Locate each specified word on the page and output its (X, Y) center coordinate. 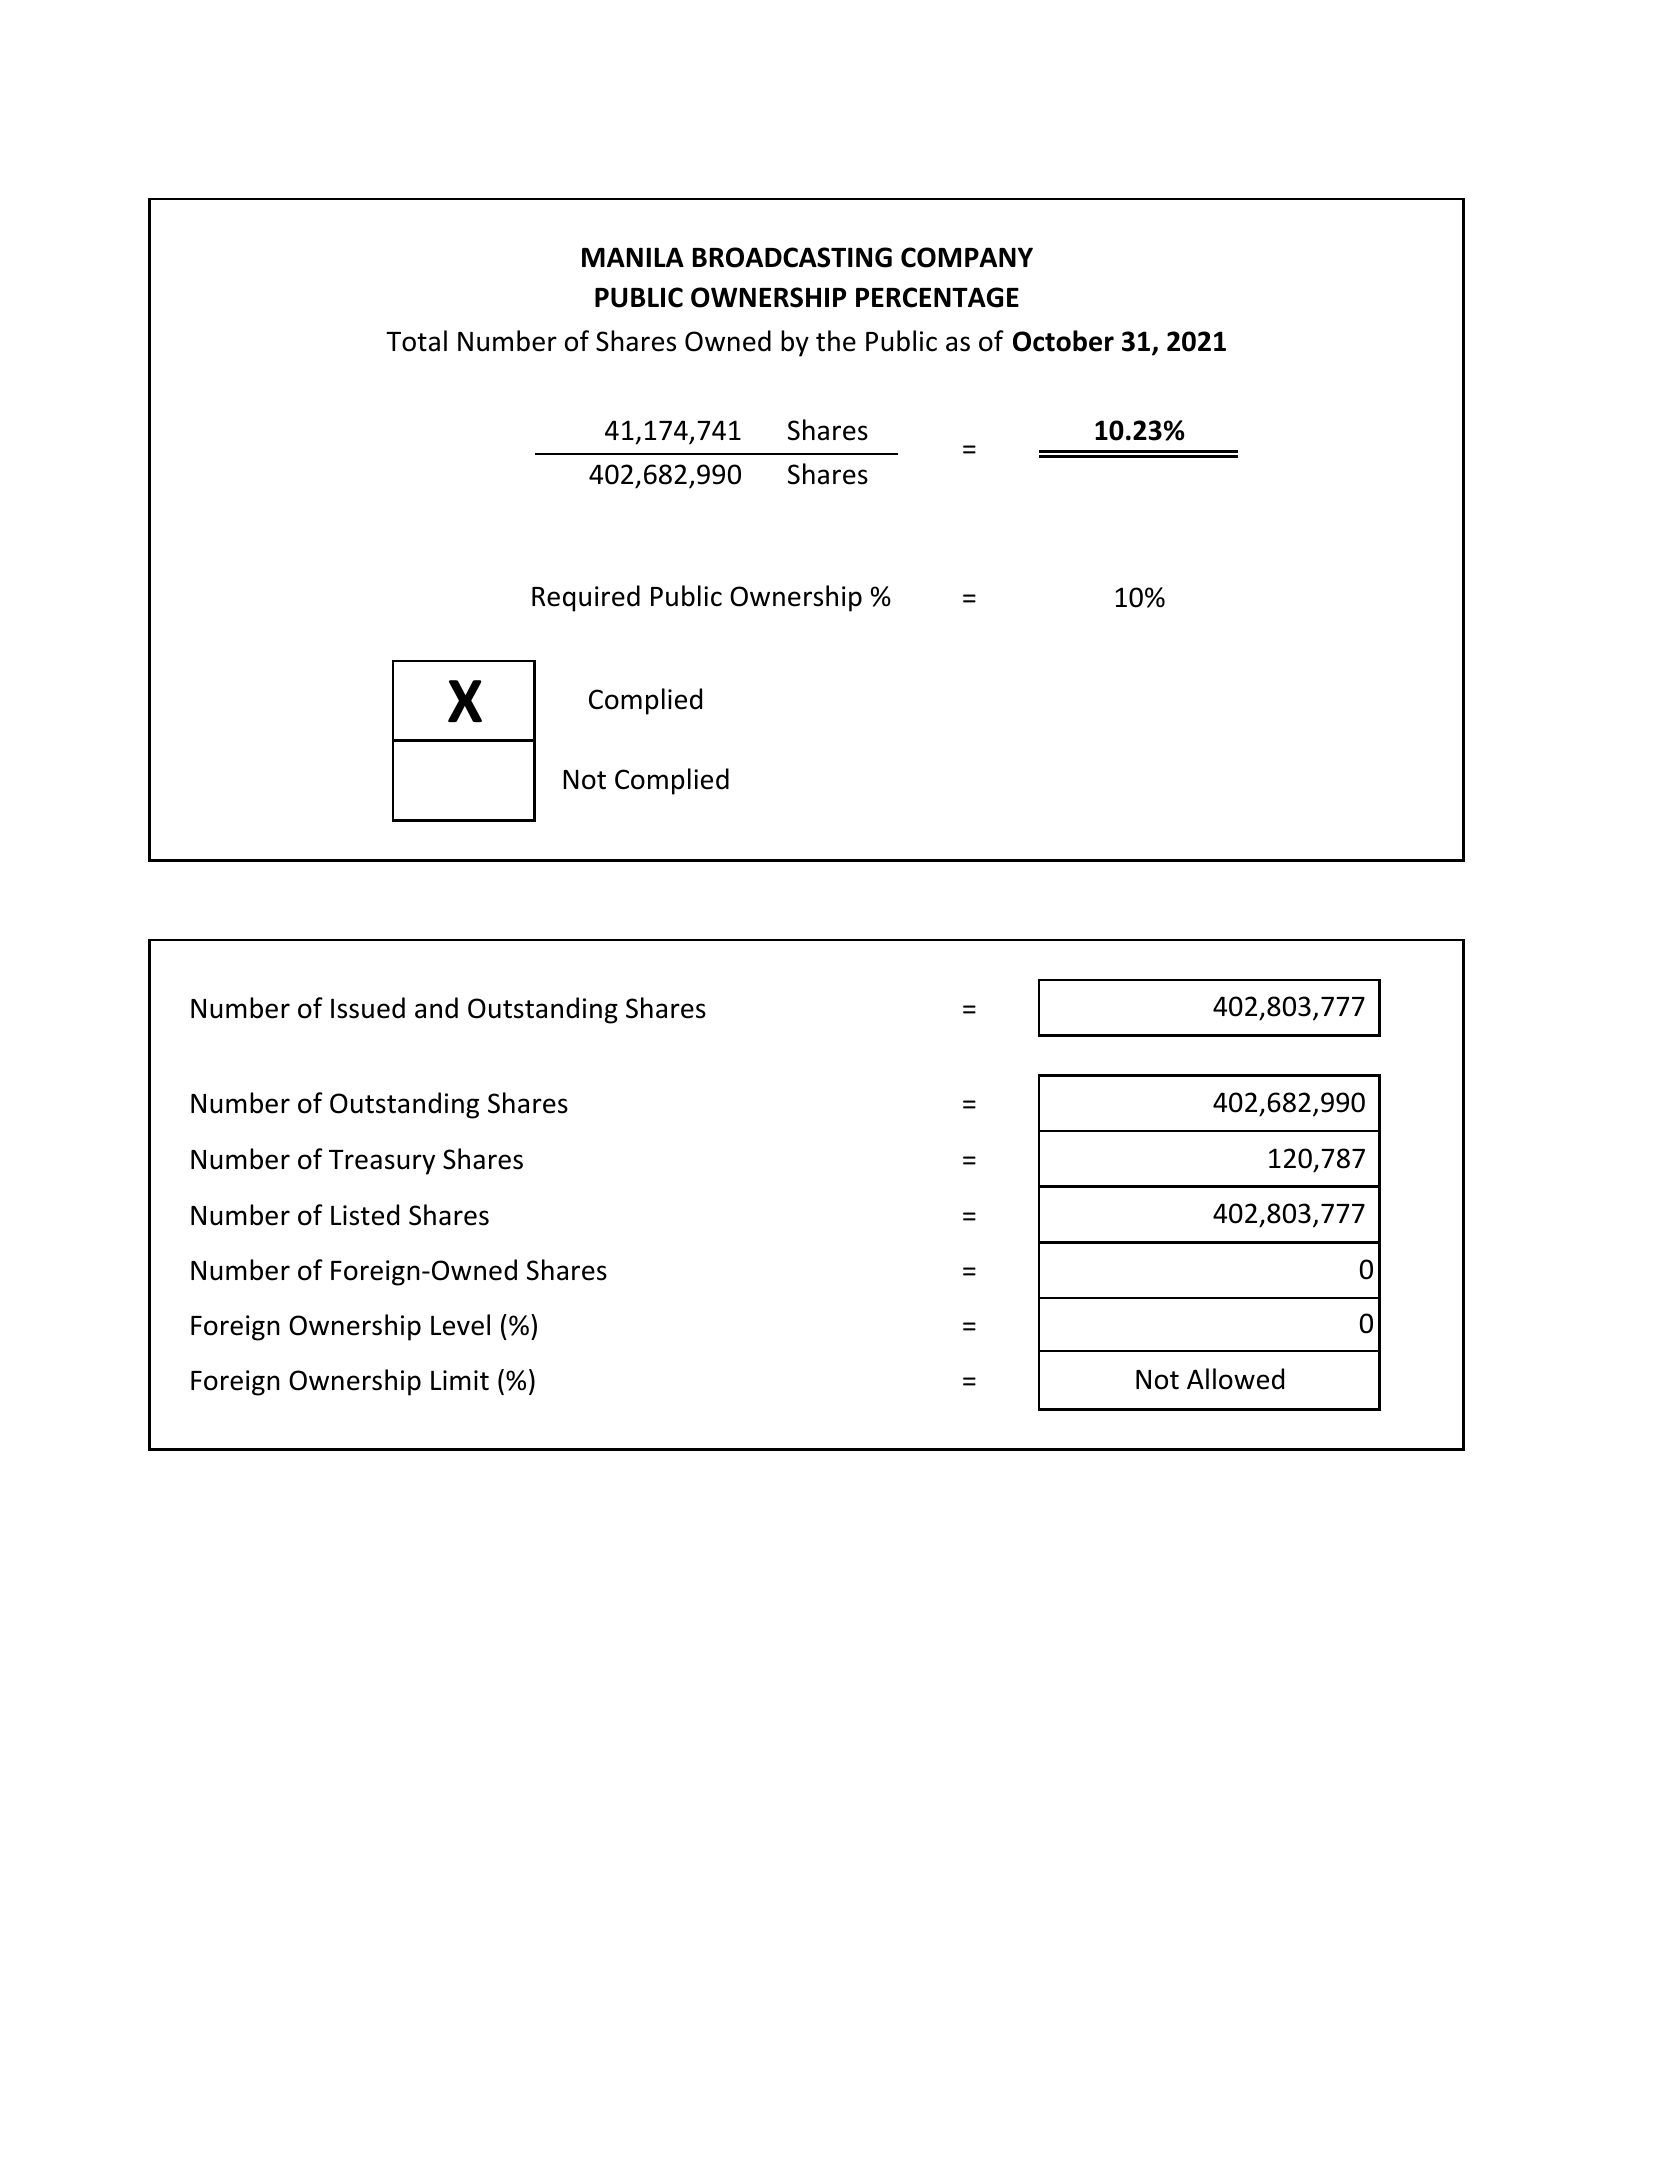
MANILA (633, 257)
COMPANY (967, 257)
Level (460, 1325)
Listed (365, 1215)
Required (586, 598)
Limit (460, 1380)
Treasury (382, 1162)
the (836, 341)
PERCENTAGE (937, 297)
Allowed (1235, 1379)
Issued (368, 1008)
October (1063, 341)
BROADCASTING (792, 257)
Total (416, 341)
